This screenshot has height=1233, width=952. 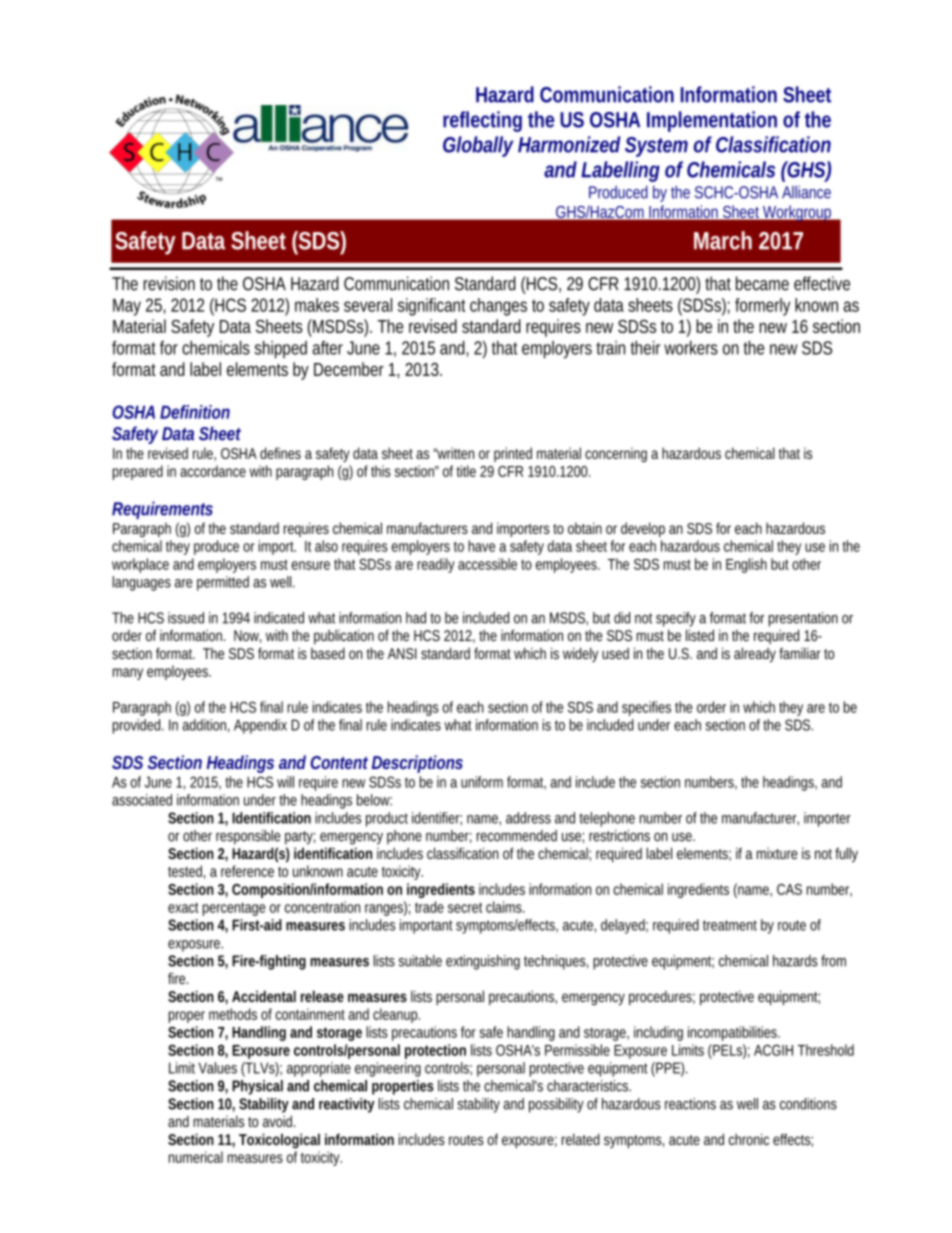 I want to click on accordance, so click(x=213, y=471).
